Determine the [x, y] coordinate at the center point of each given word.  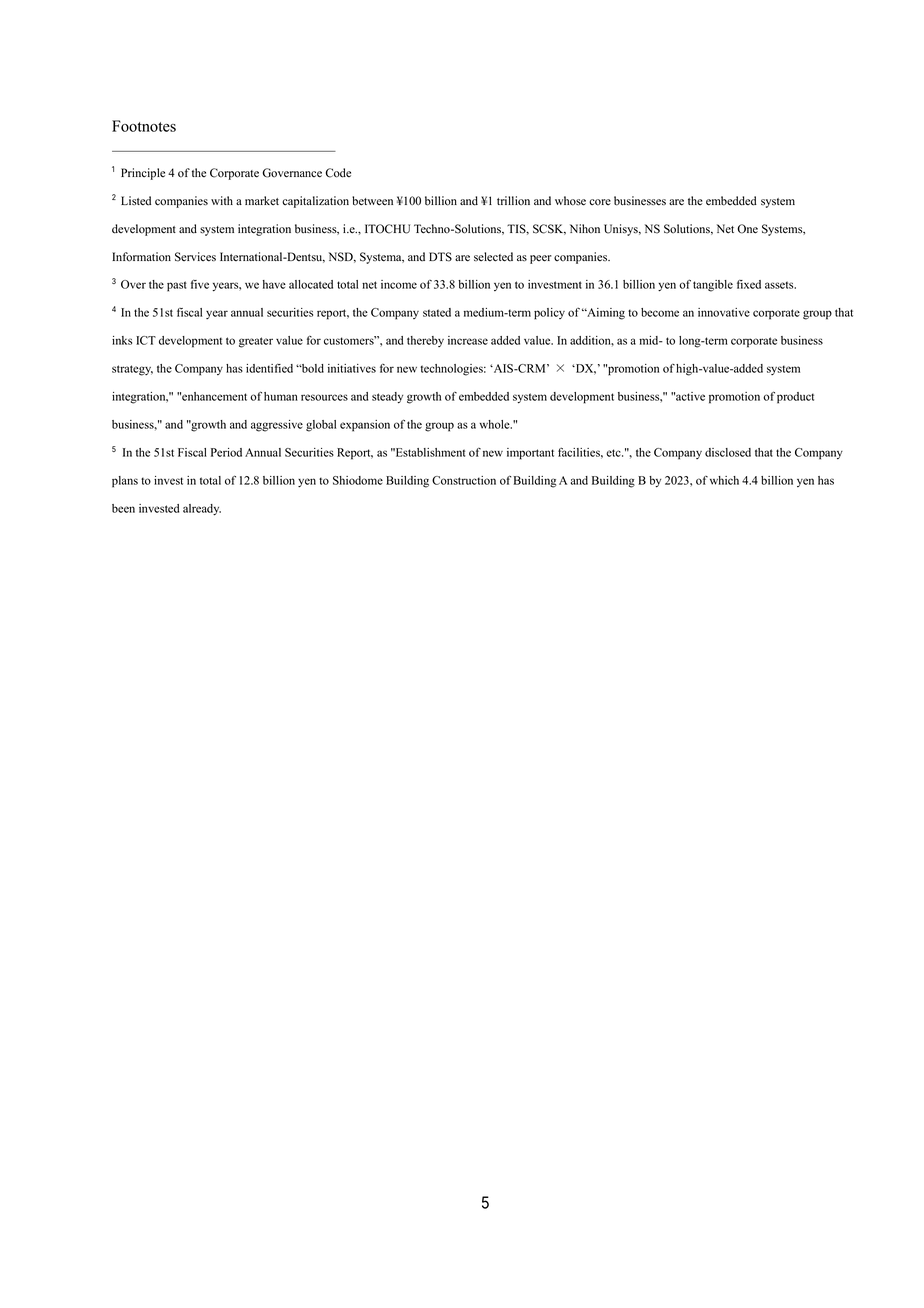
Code [338, 173]
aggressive [277, 426]
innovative [724, 312]
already [202, 509]
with [222, 200]
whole [495, 424]
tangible [713, 286]
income [399, 284]
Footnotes [144, 126]
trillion [513, 201]
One [747, 229]
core [600, 202]
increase [468, 340]
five [200, 284]
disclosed [728, 452]
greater [256, 342]
